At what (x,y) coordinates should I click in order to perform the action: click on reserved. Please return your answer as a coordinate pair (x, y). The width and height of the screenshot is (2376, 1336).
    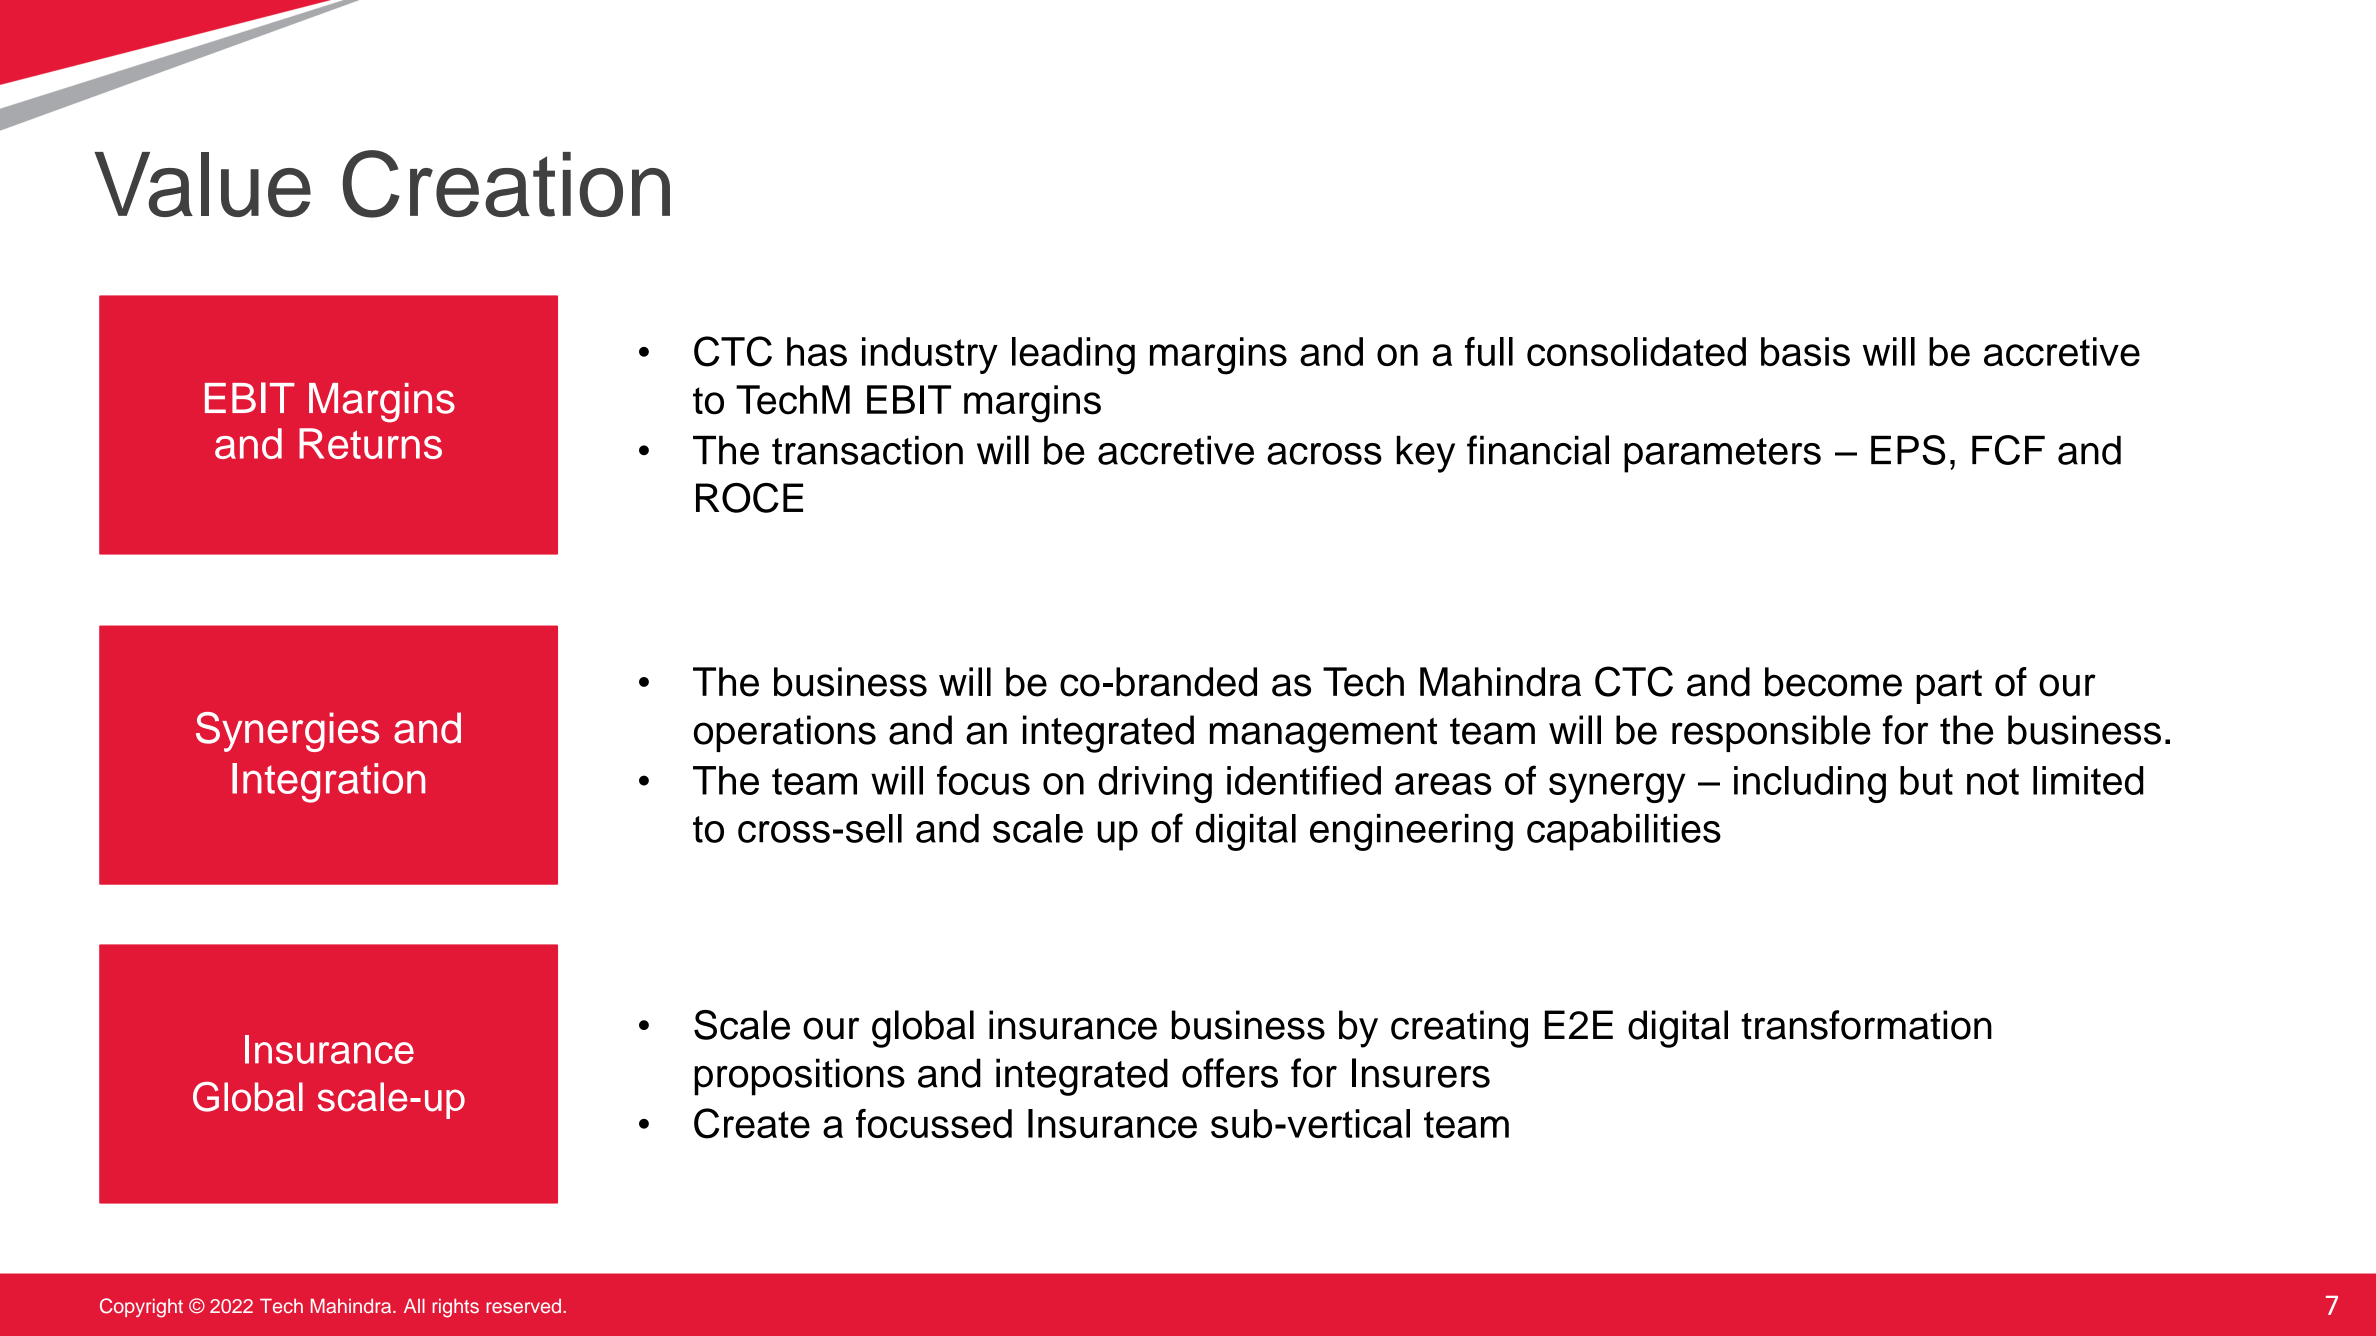
    Looking at the image, I should click on (525, 1306).
